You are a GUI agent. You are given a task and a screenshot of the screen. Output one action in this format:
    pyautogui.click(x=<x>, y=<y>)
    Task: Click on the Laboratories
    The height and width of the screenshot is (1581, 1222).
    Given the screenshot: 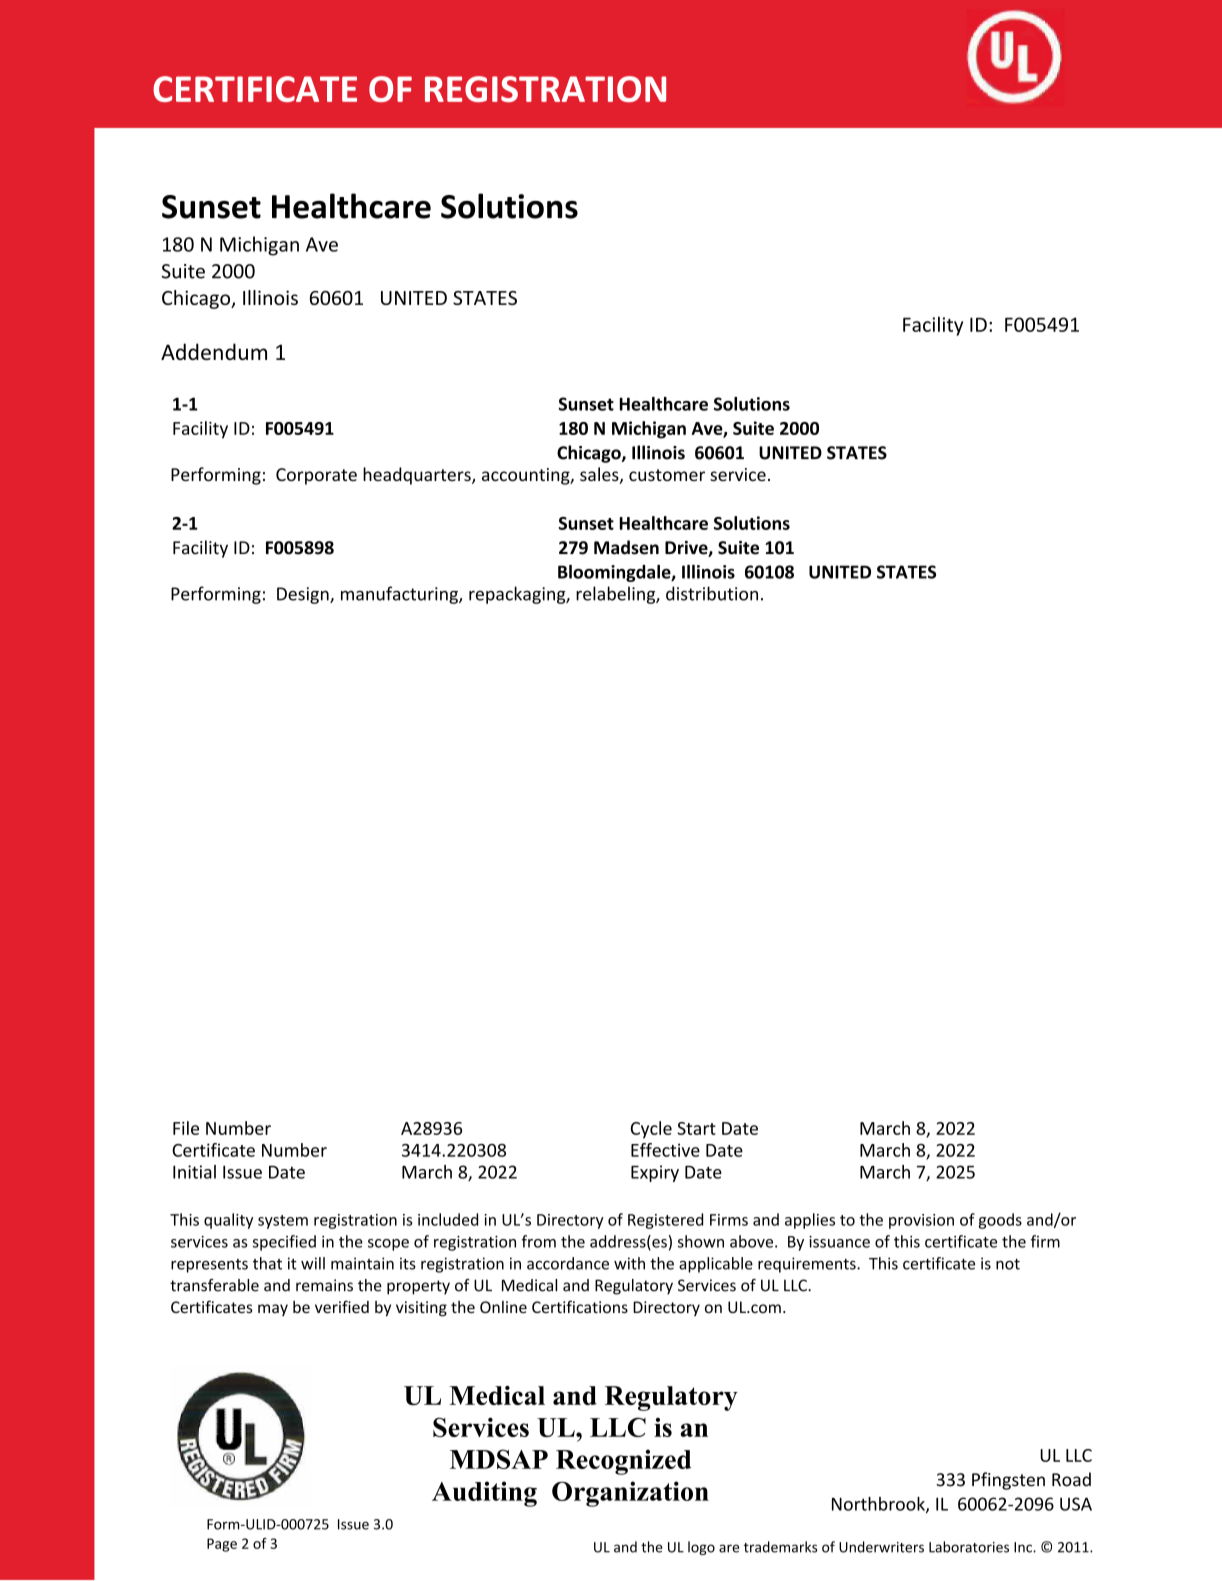 What is the action you would take?
    pyautogui.click(x=969, y=1547)
